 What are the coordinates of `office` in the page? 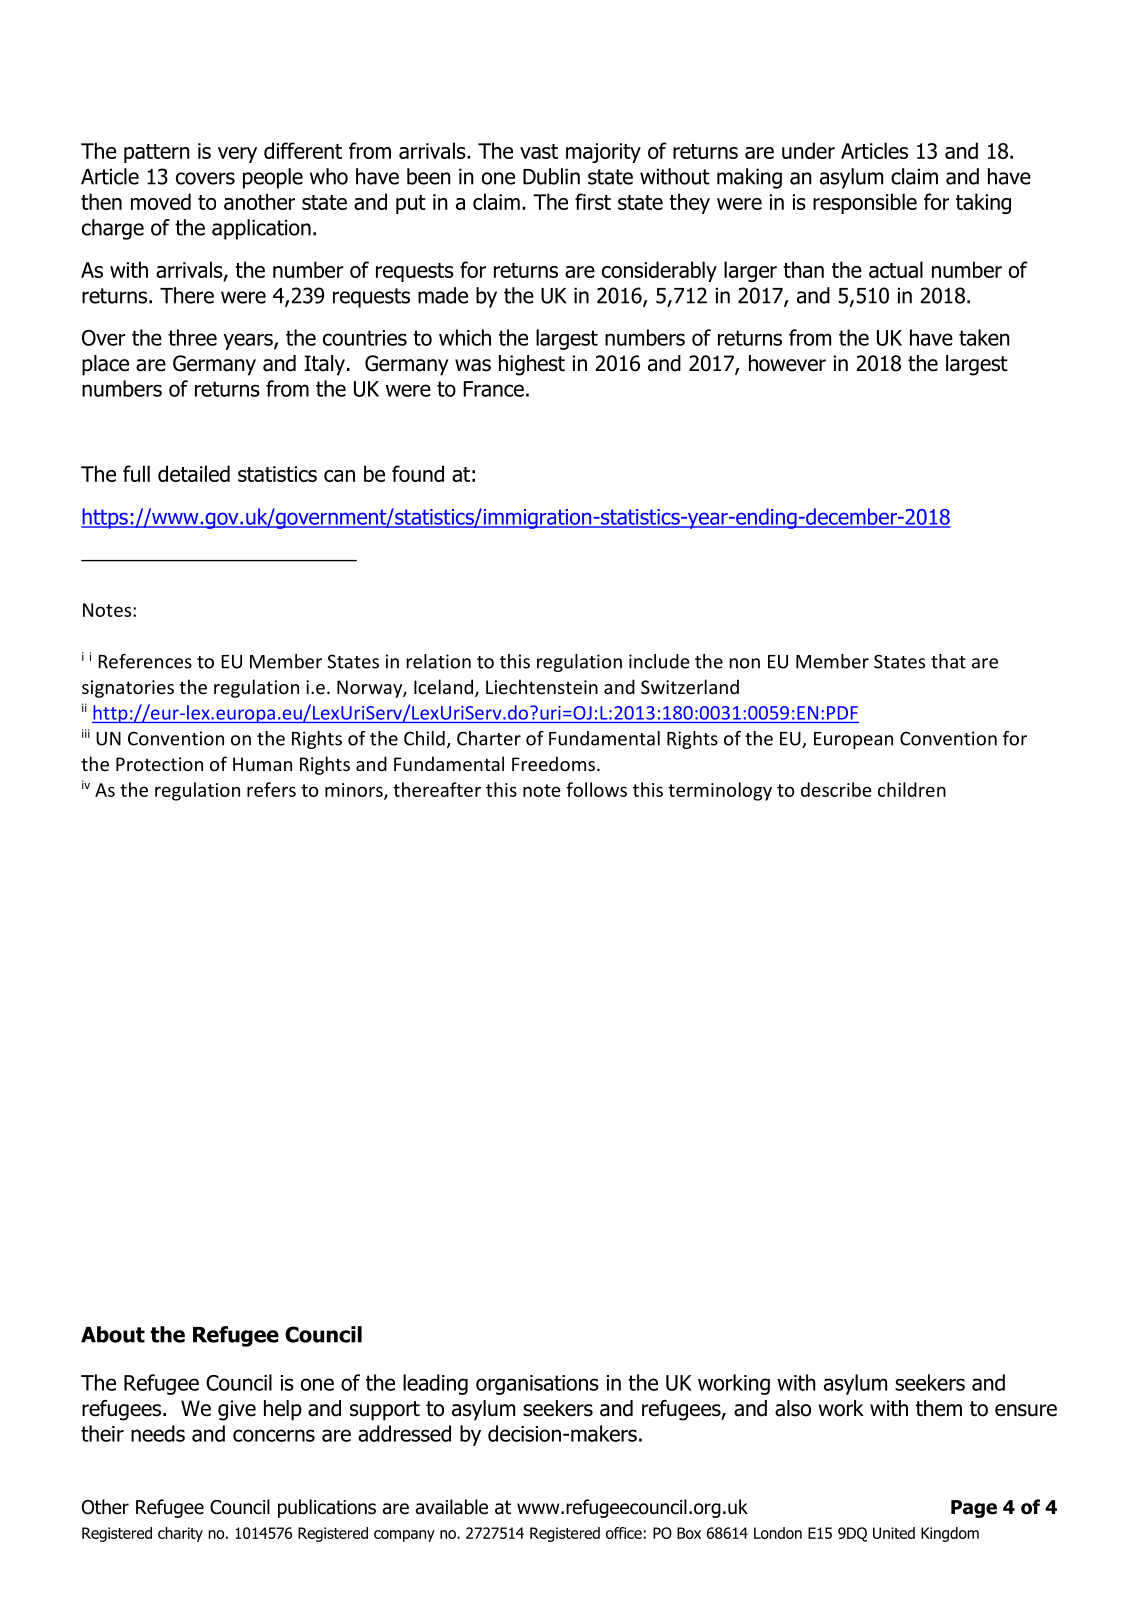 It's located at (624, 1533).
